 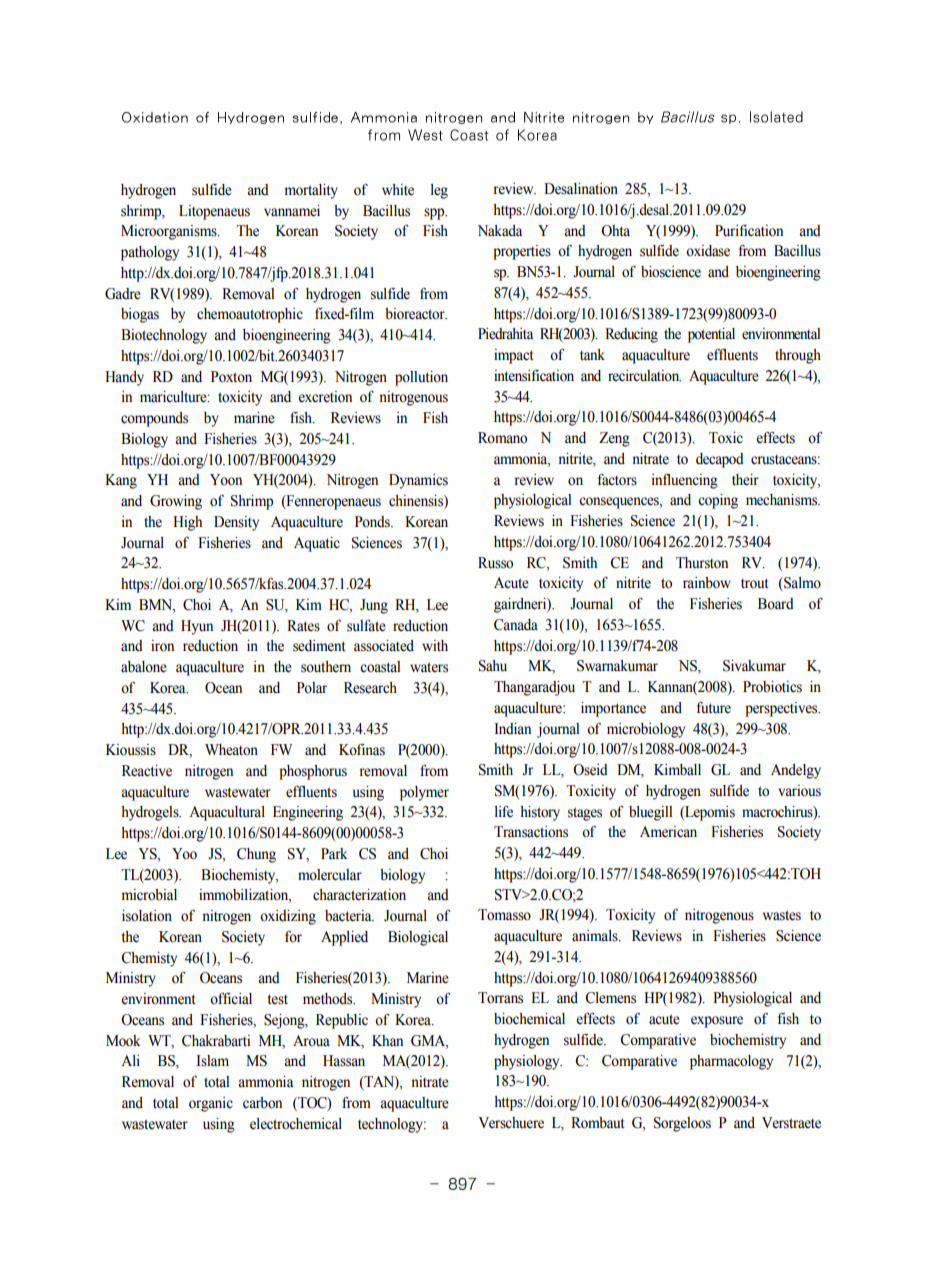 I want to click on Microorganisms, so click(x=170, y=232).
